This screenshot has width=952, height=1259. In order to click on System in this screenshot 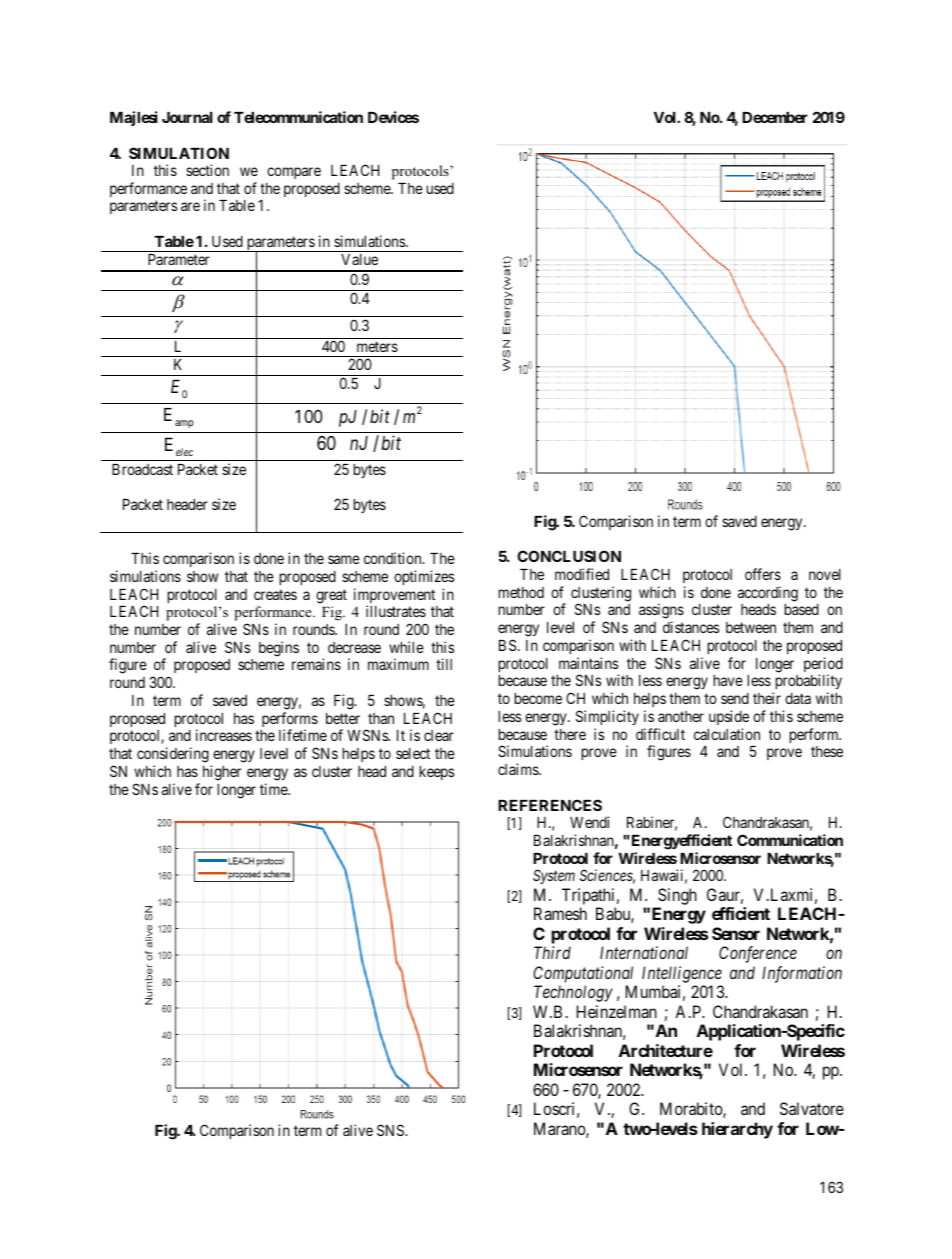, I will do `click(554, 876)`.
